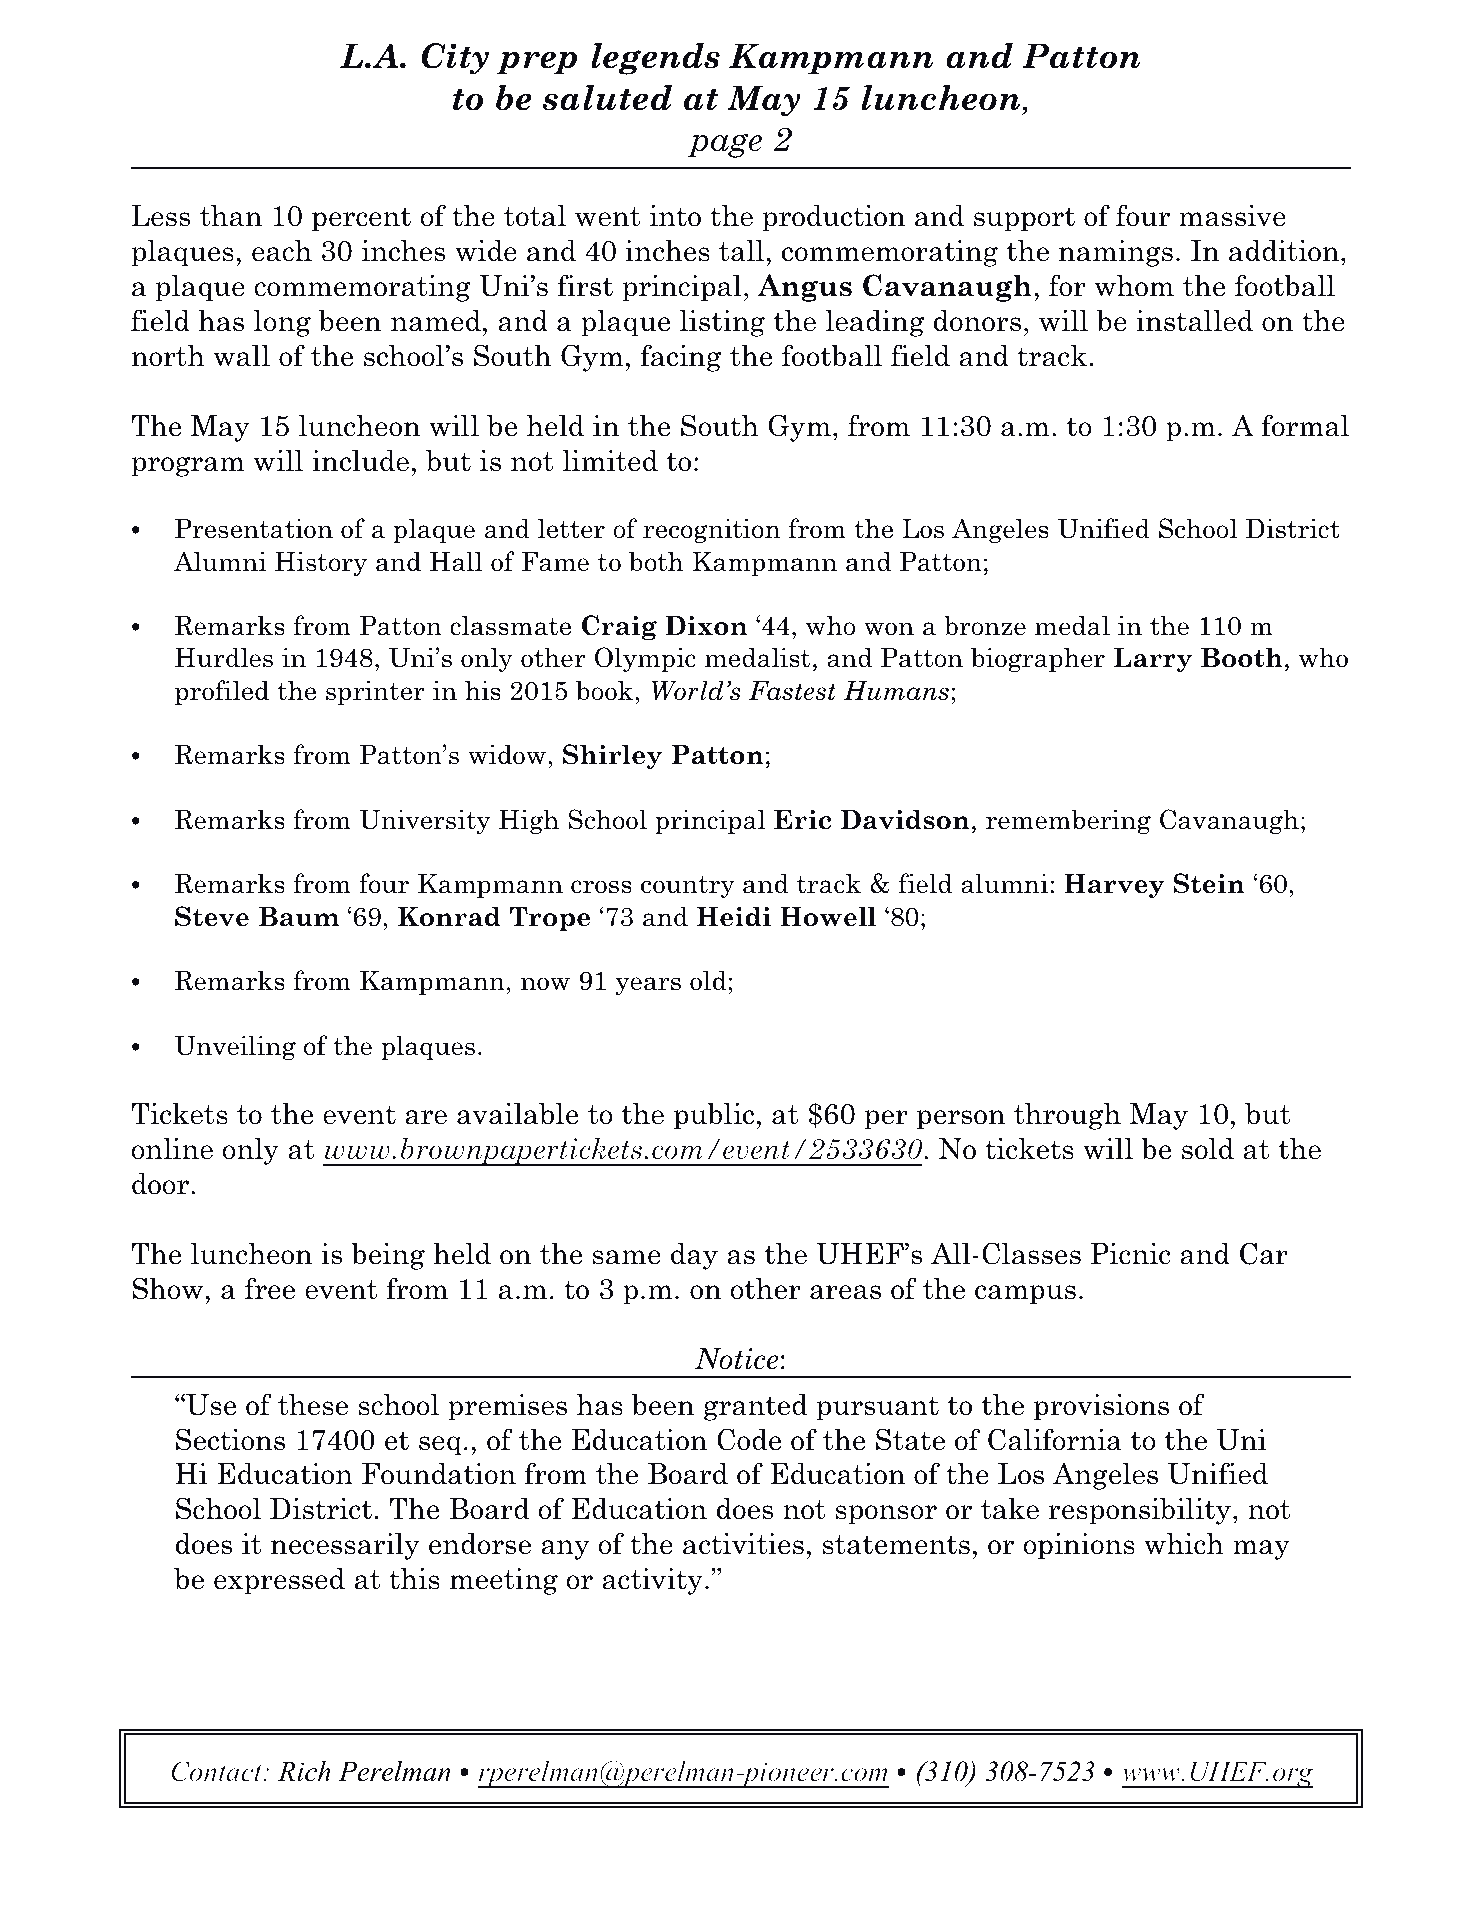 Image resolution: width=1482 pixels, height=1918 pixels. What do you see at coordinates (1305, 425) in the image?
I see `formal` at bounding box center [1305, 425].
